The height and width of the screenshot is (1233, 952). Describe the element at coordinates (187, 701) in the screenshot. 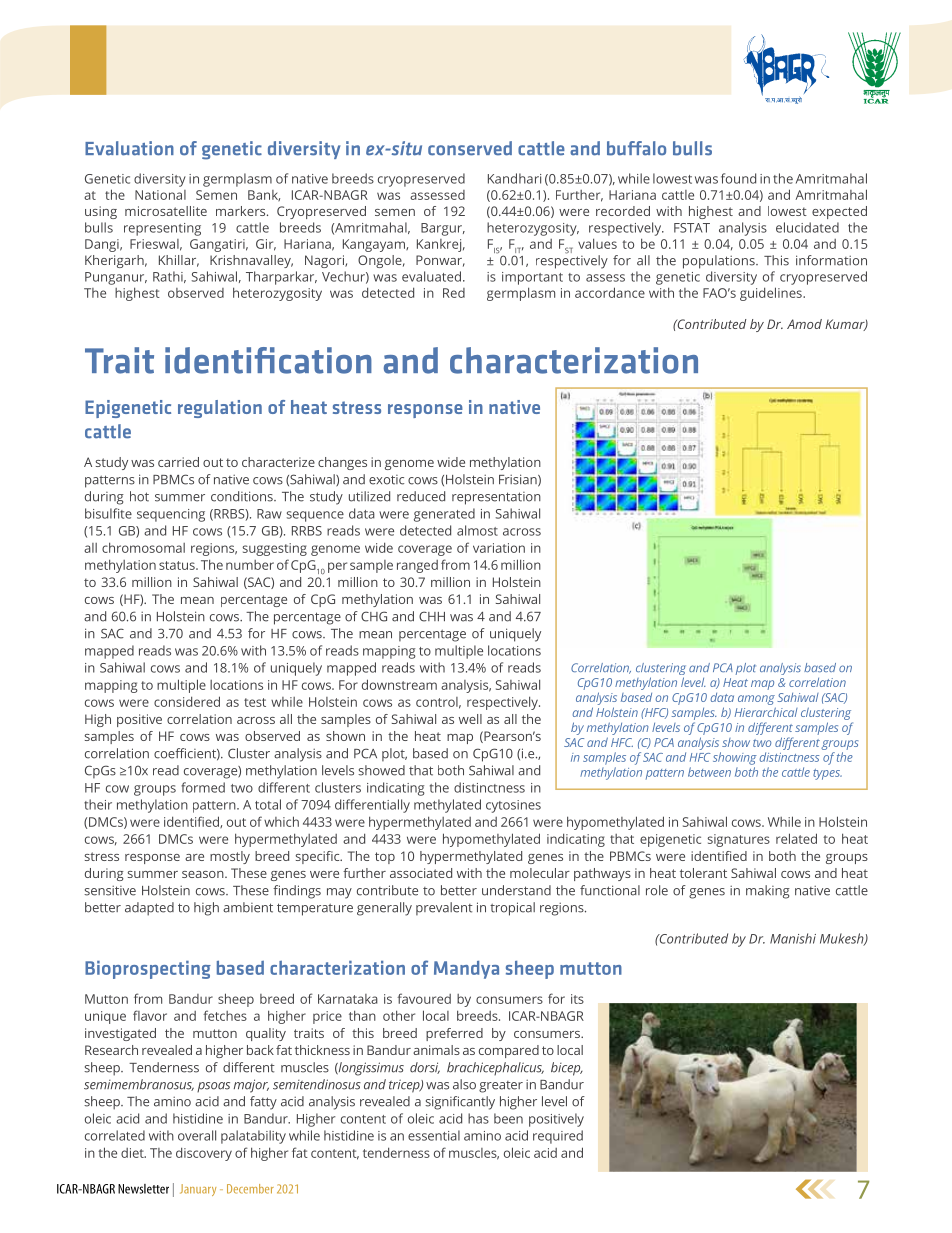

I see `considered` at that location.
